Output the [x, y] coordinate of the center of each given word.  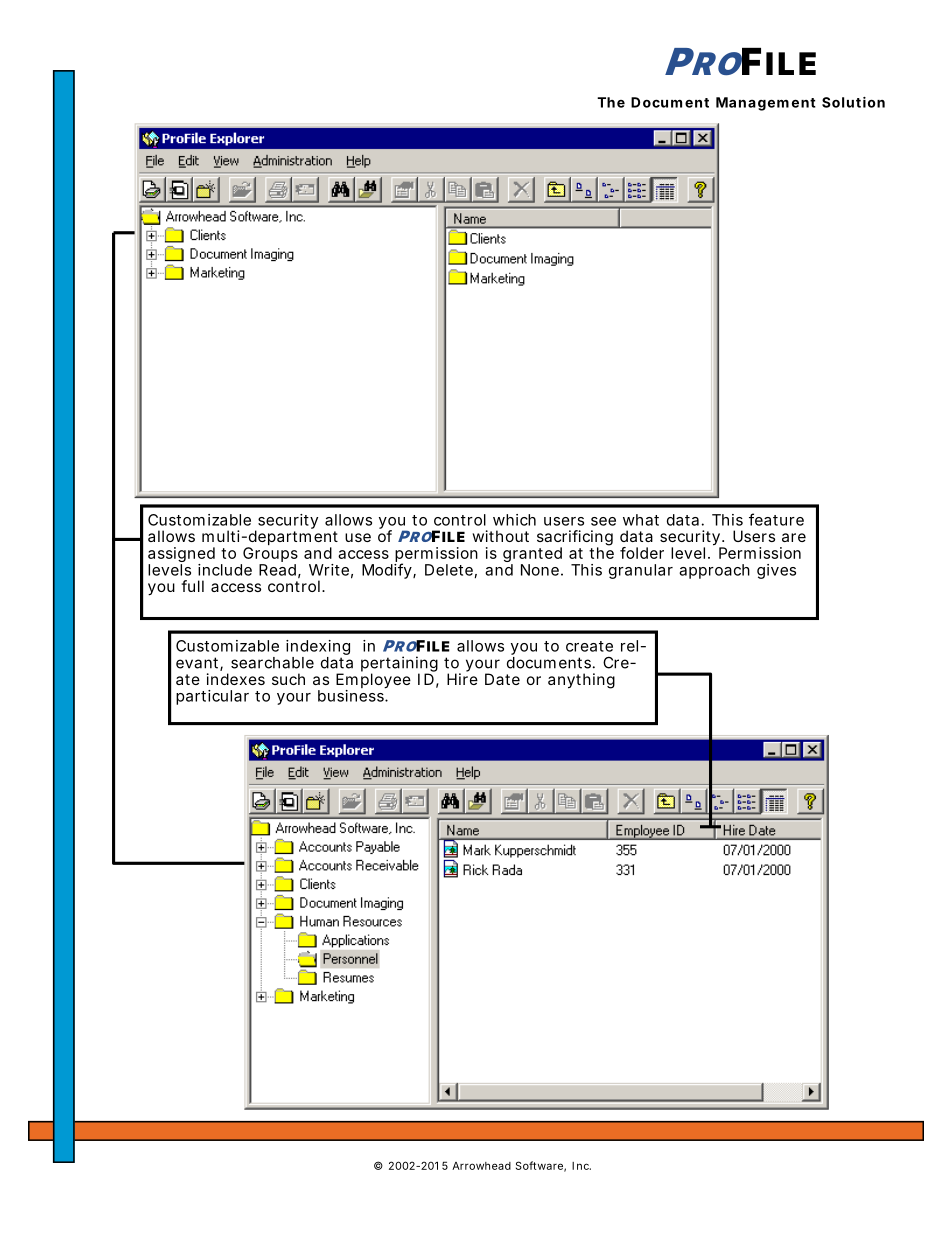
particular [212, 697]
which [514, 520]
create [589, 646]
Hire [462, 678]
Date [502, 679]
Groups [269, 556]
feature [776, 519]
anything [581, 681]
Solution [853, 102]
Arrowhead [481, 1166]
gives [776, 571]
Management [766, 104]
